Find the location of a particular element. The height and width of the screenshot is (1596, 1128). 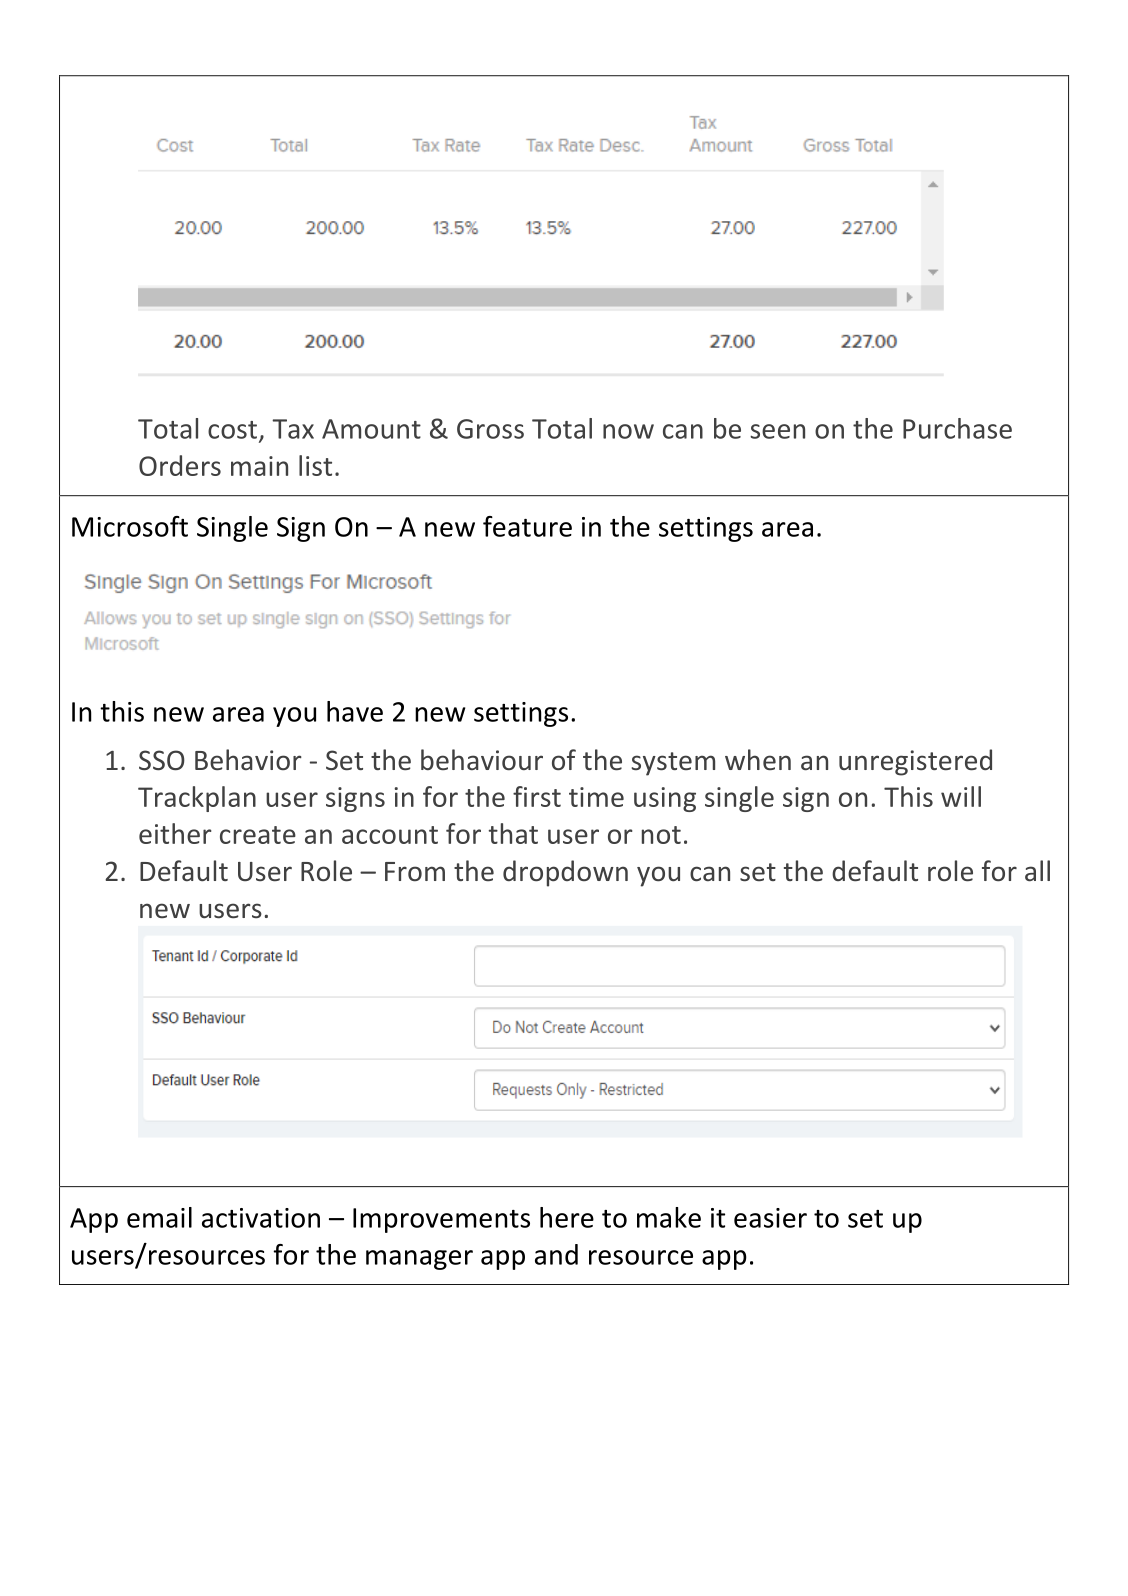

Behavior is located at coordinates (248, 760).
